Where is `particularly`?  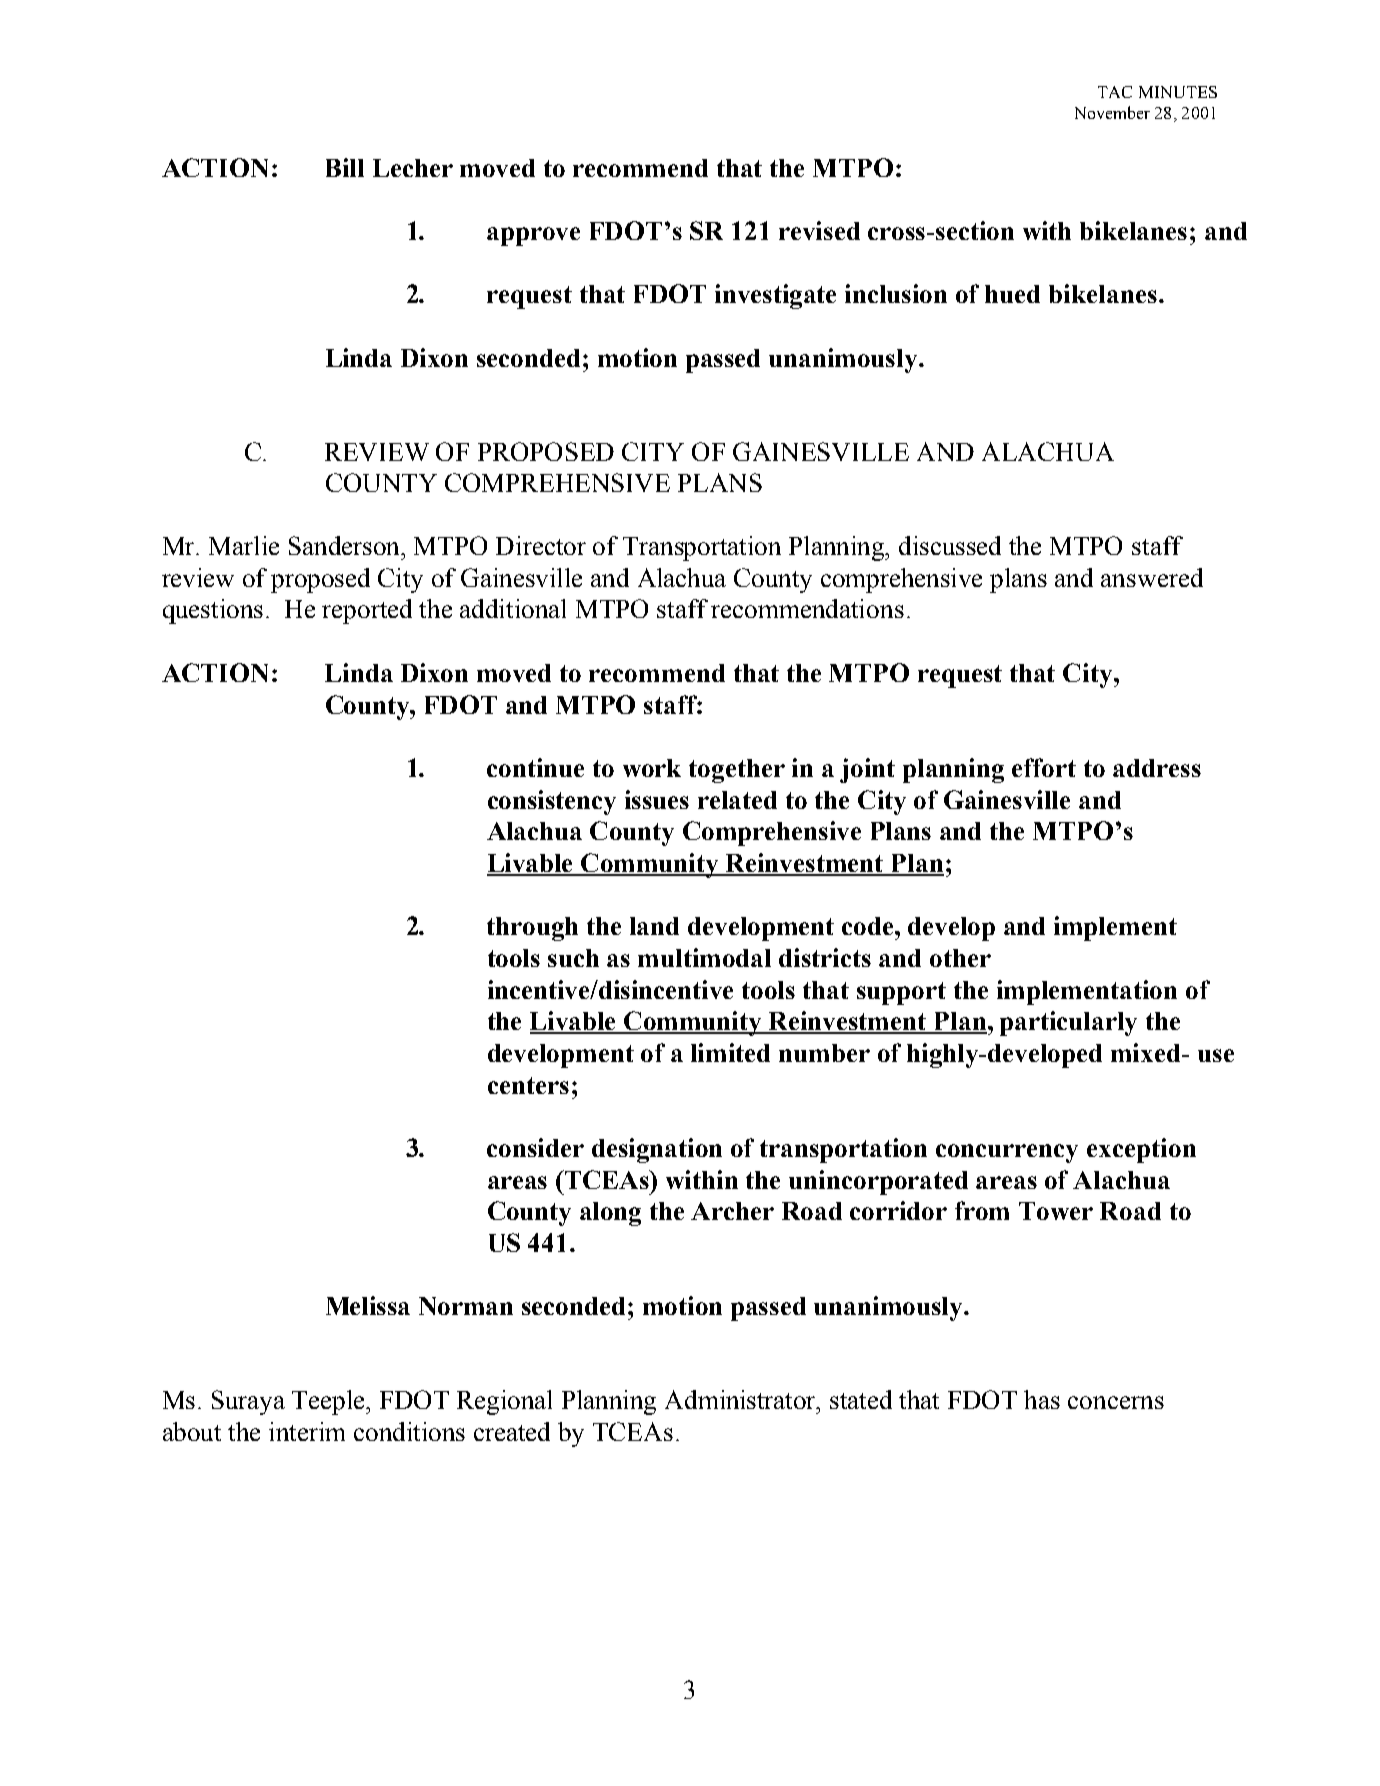
particularly is located at coordinates (1068, 1023).
